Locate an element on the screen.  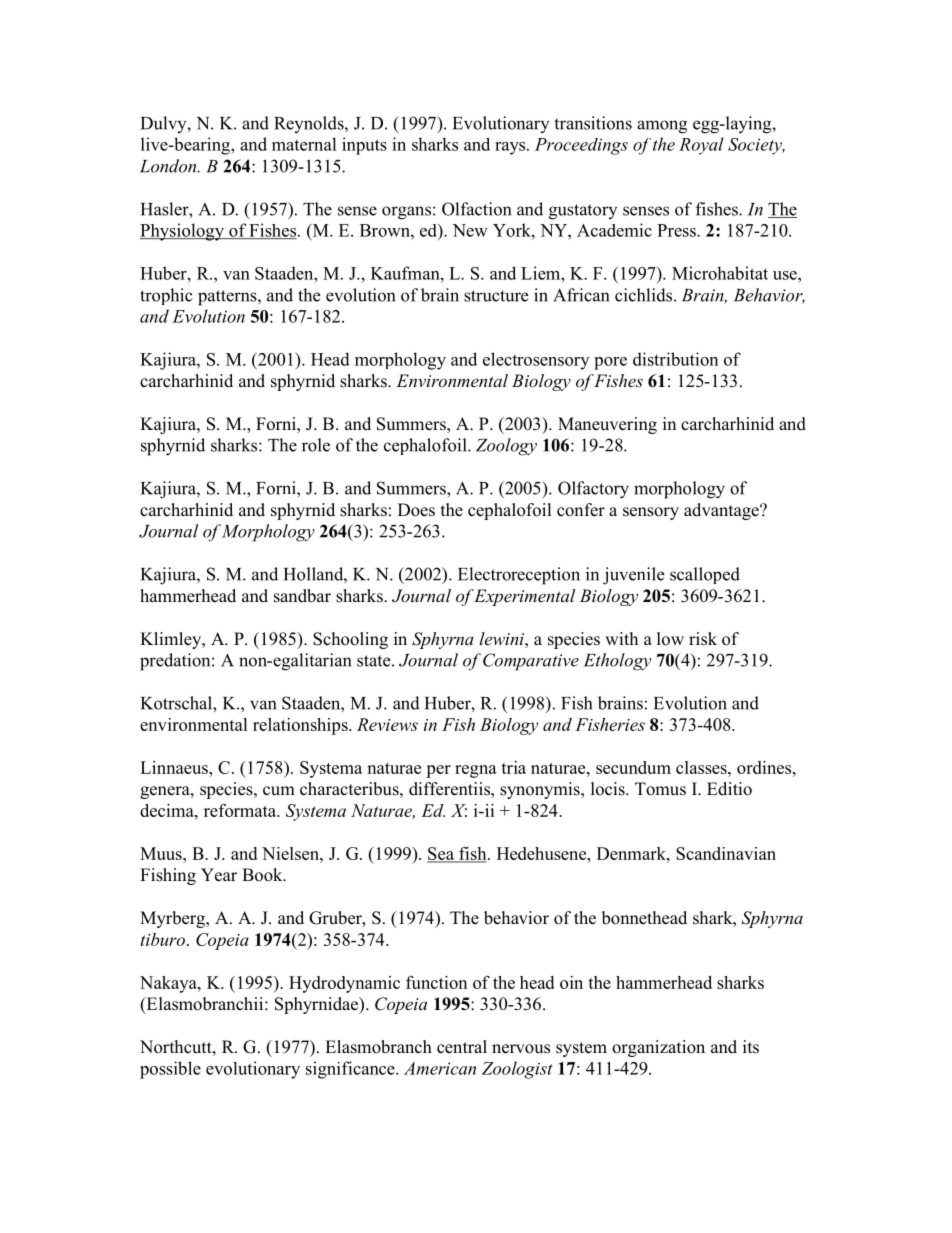
scalloped is located at coordinates (705, 575).
